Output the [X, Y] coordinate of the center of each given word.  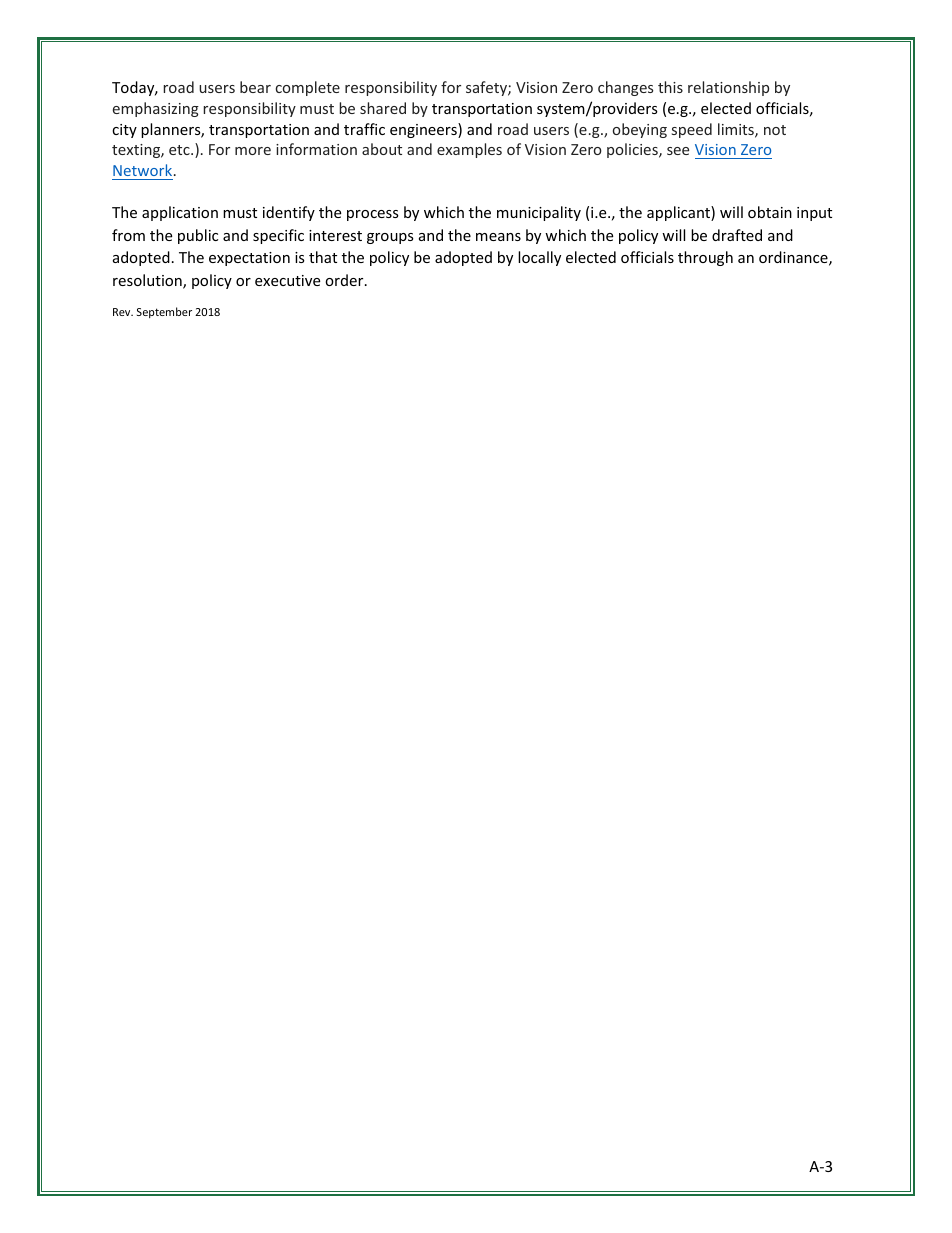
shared [383, 108]
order [345, 280]
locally [539, 258]
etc [180, 150]
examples [469, 150]
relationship [728, 88]
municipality [539, 213]
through [705, 258]
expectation [249, 259]
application [180, 213]
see [678, 151]
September [164, 312]
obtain [770, 212]
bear [255, 87]
